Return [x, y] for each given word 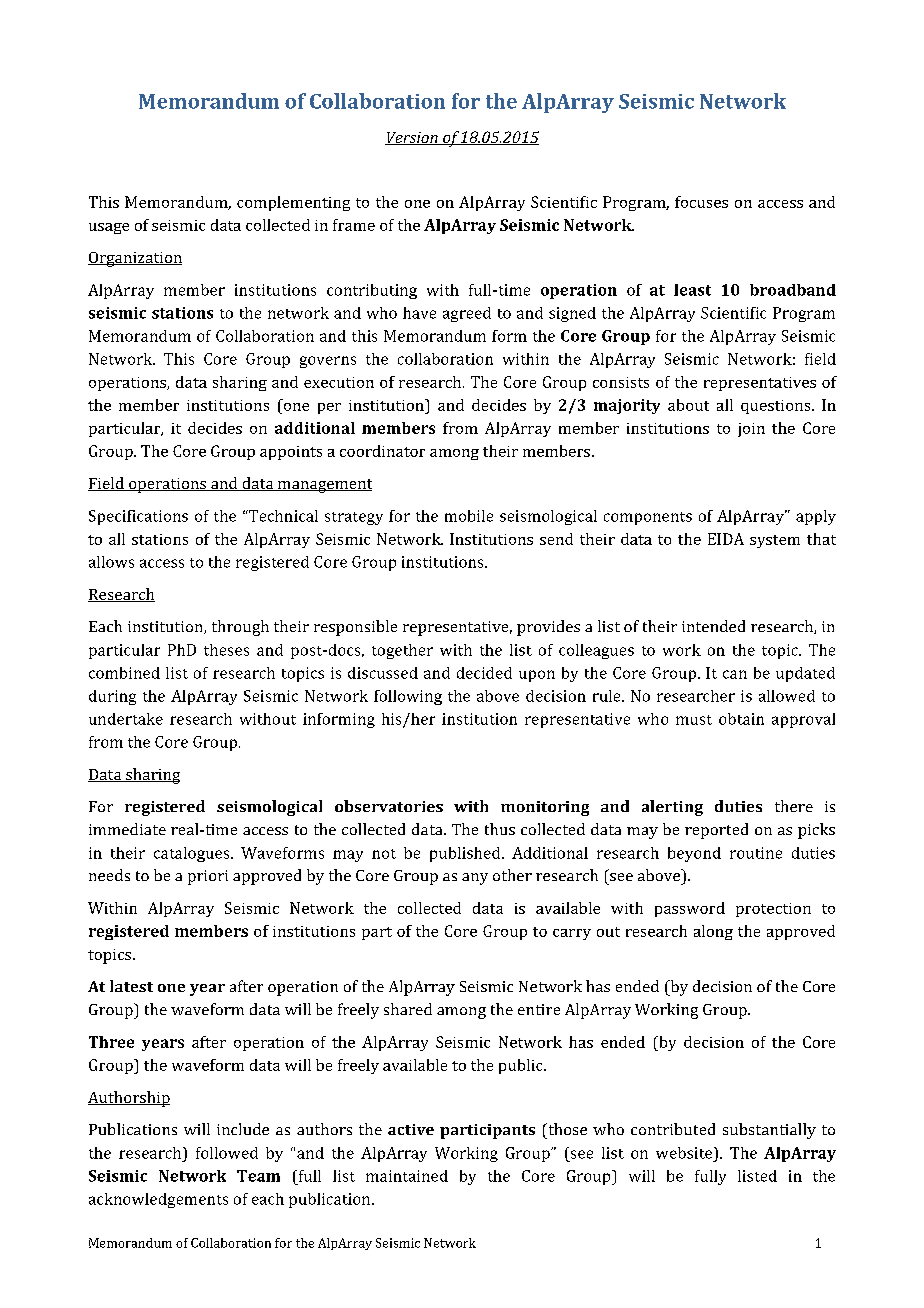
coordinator [382, 451]
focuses [701, 202]
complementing [293, 203]
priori [208, 877]
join [751, 430]
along [713, 932]
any [475, 879]
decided [484, 673]
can [735, 674]
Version [412, 138]
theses [226, 650]
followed [227, 1153]
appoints [291, 453]
